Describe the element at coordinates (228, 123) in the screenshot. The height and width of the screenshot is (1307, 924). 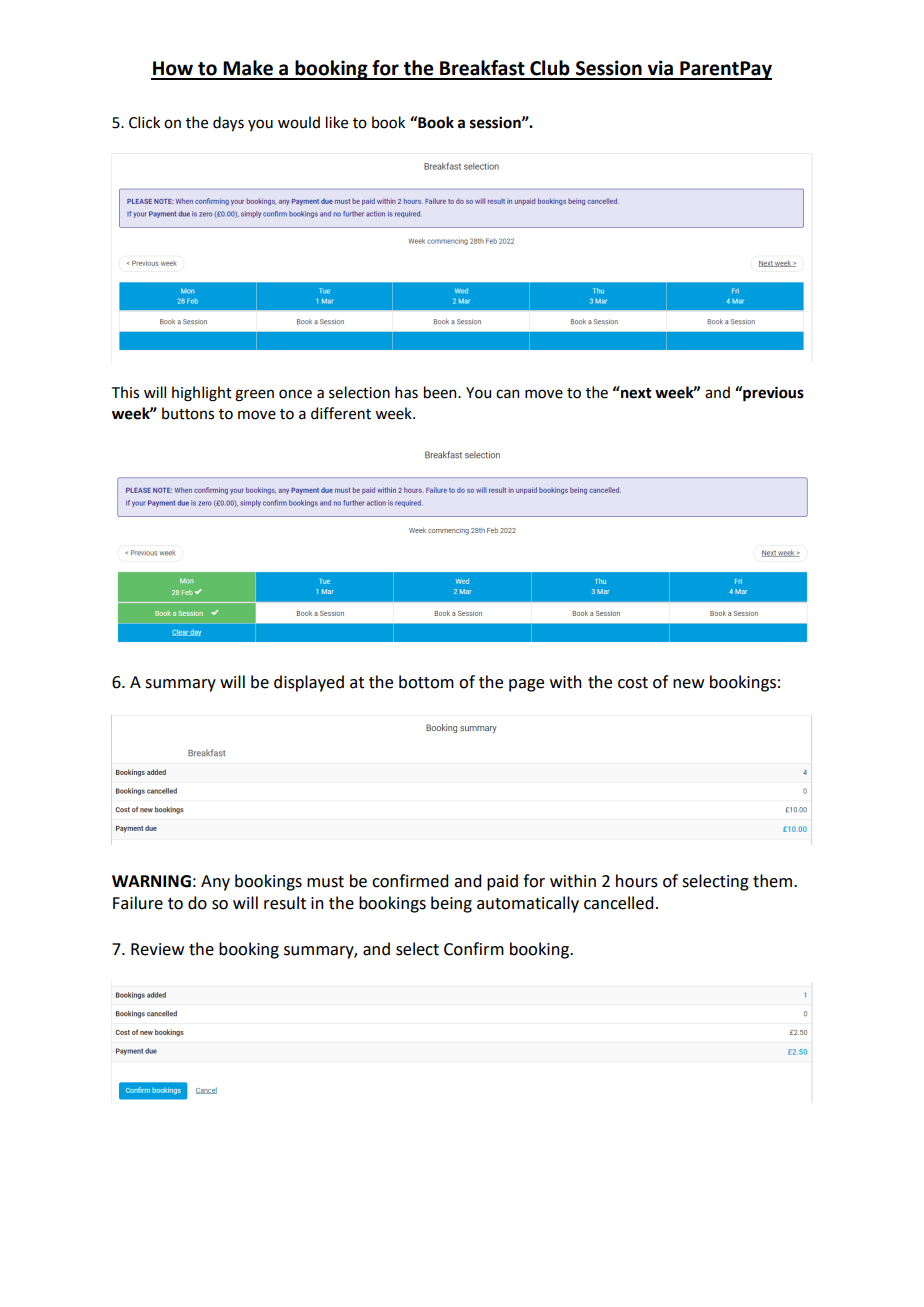
I see `days` at that location.
